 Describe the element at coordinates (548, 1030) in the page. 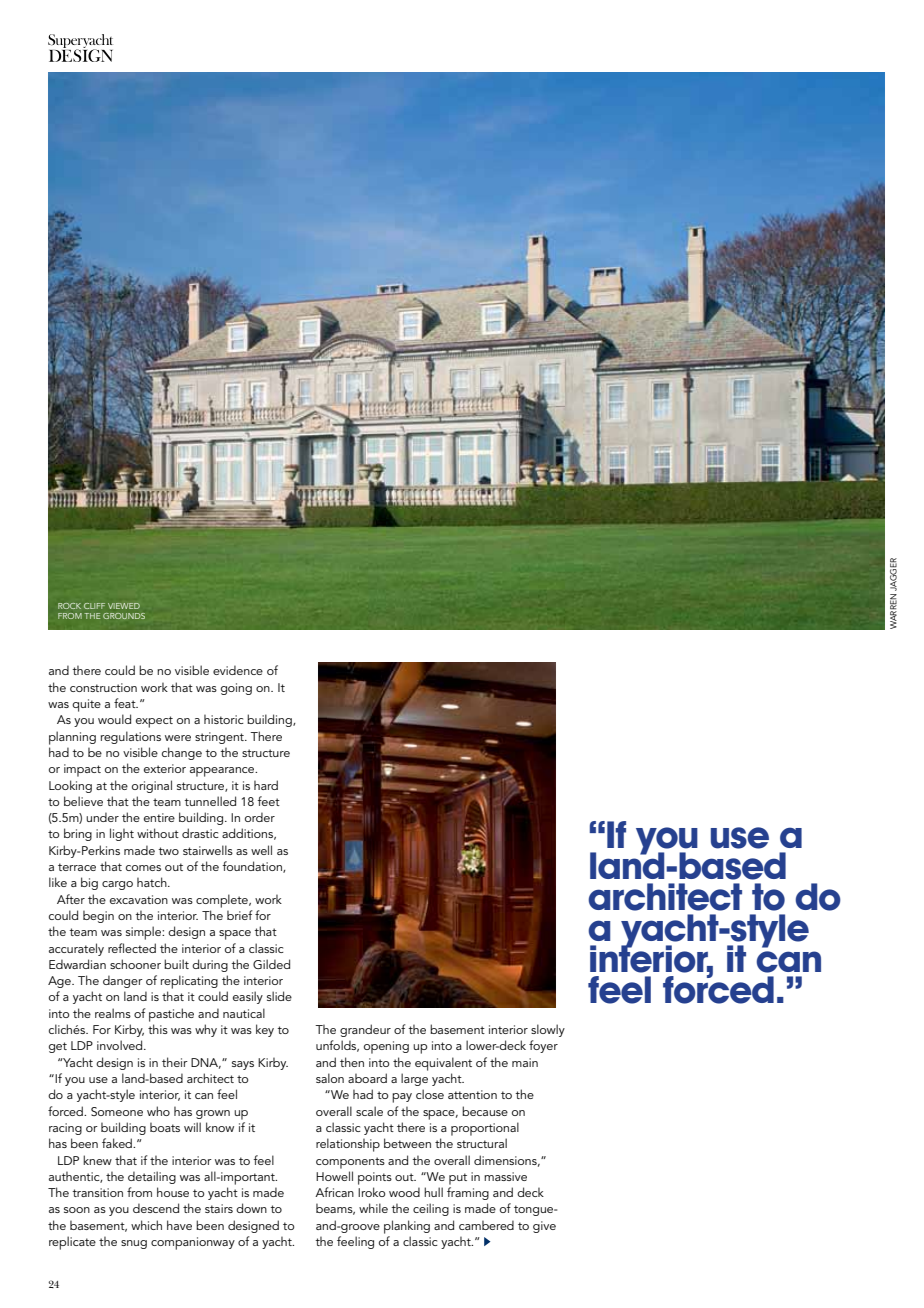

I see `slowly` at that location.
